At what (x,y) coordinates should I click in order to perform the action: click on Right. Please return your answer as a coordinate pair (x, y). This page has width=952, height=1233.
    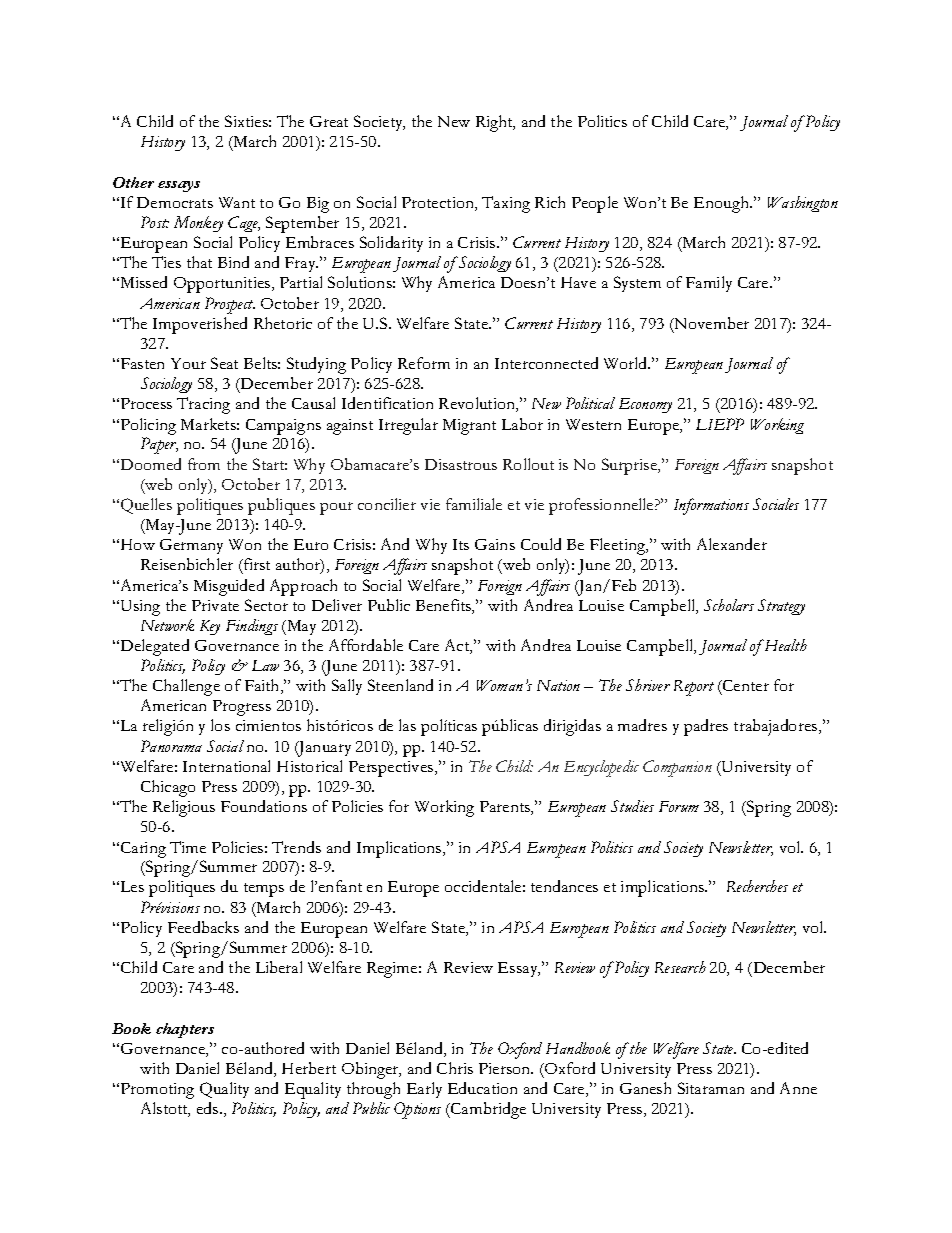
    Looking at the image, I should click on (495, 123).
